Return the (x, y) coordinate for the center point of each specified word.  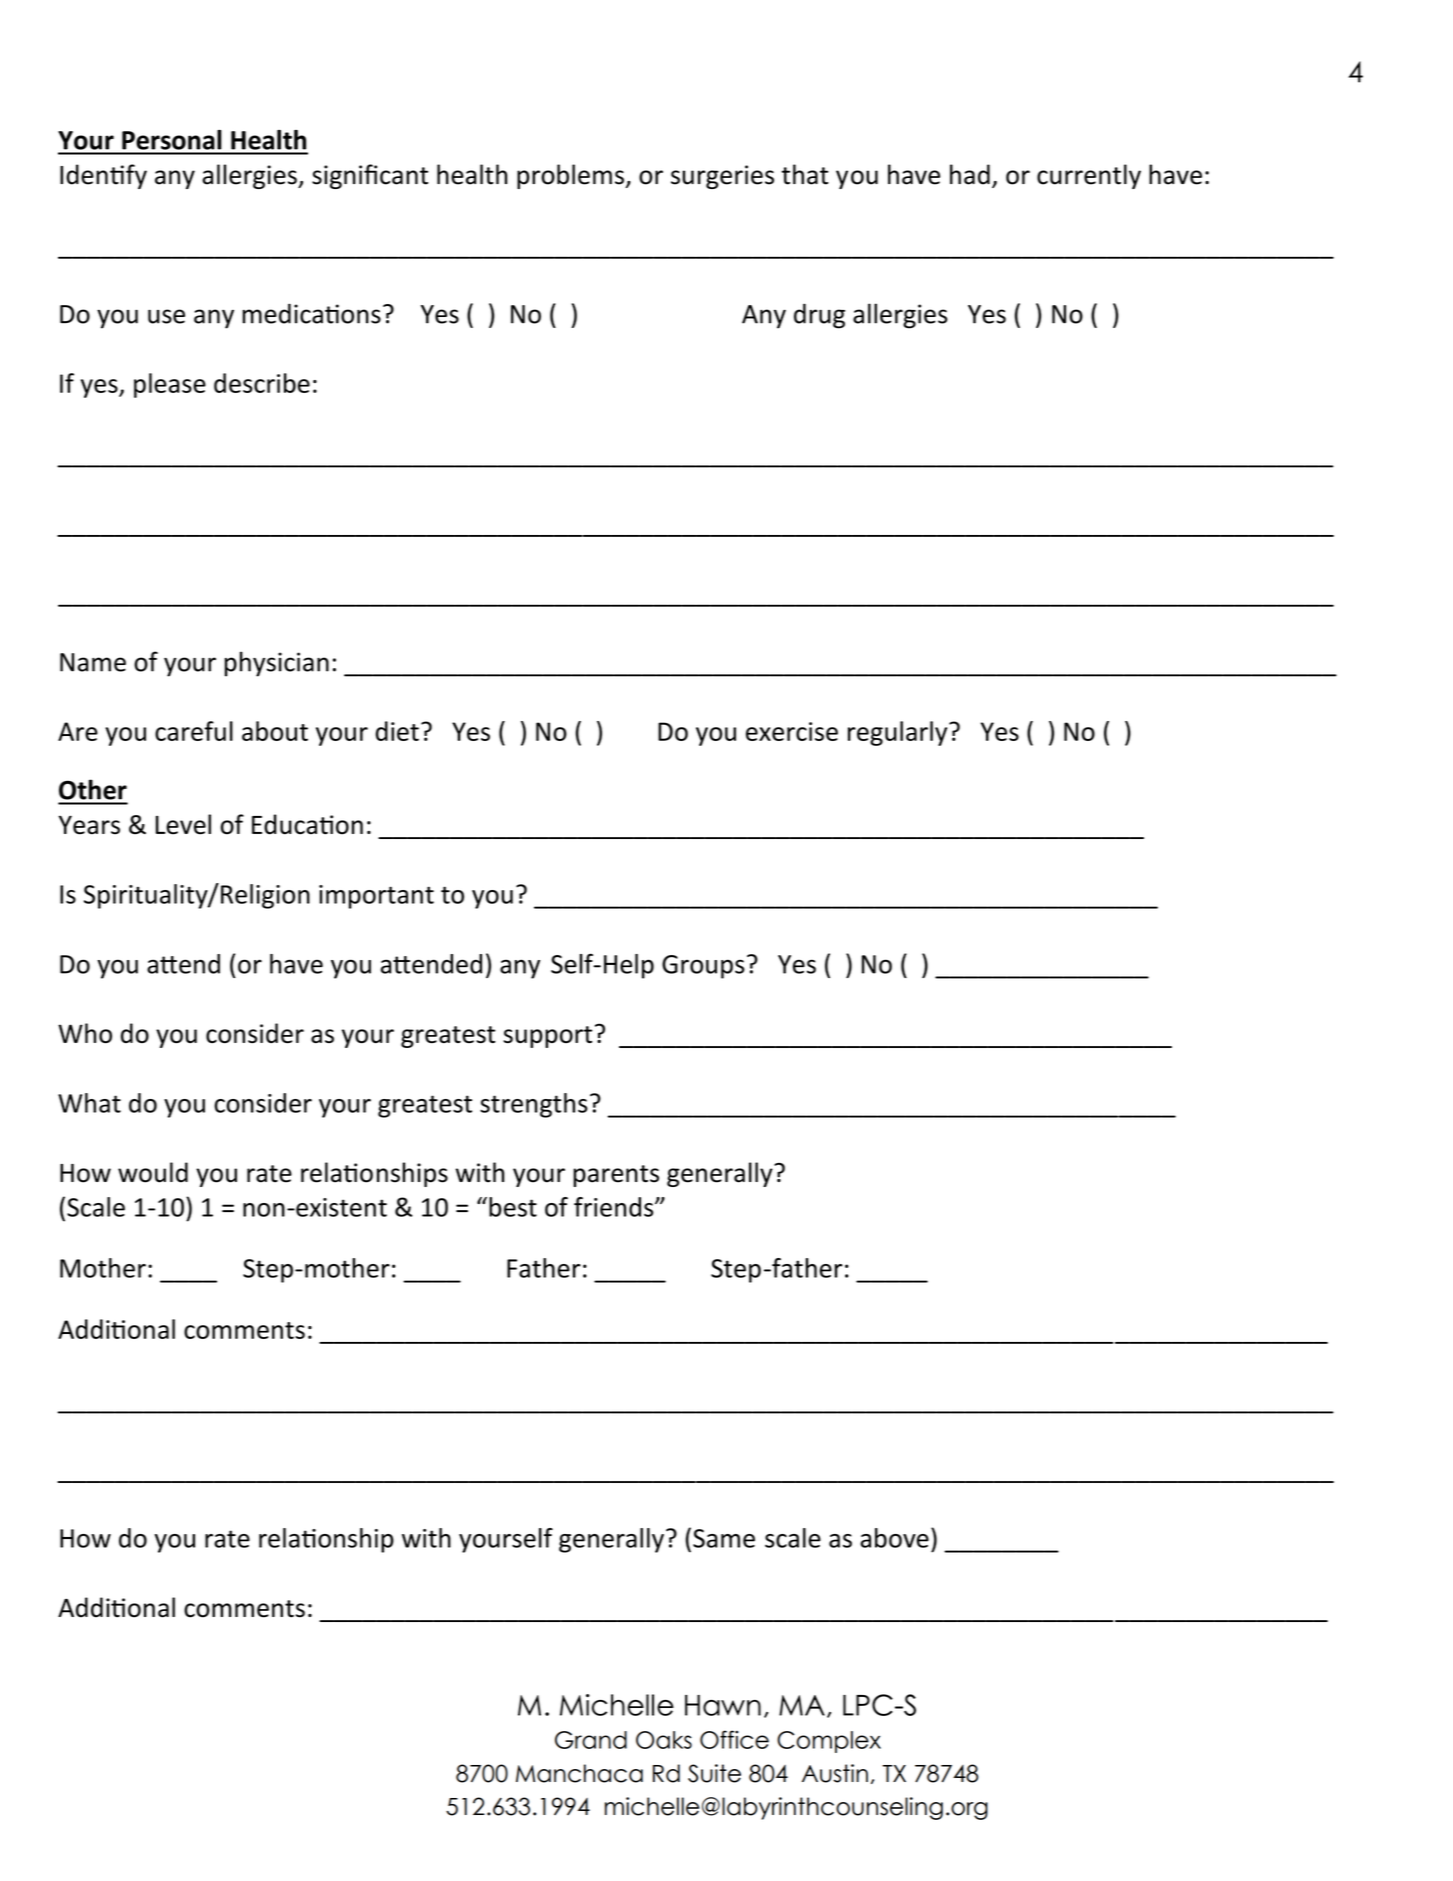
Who (85, 1033)
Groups (703, 967)
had (970, 174)
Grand (591, 1740)
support (547, 1037)
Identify (103, 176)
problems (571, 176)
